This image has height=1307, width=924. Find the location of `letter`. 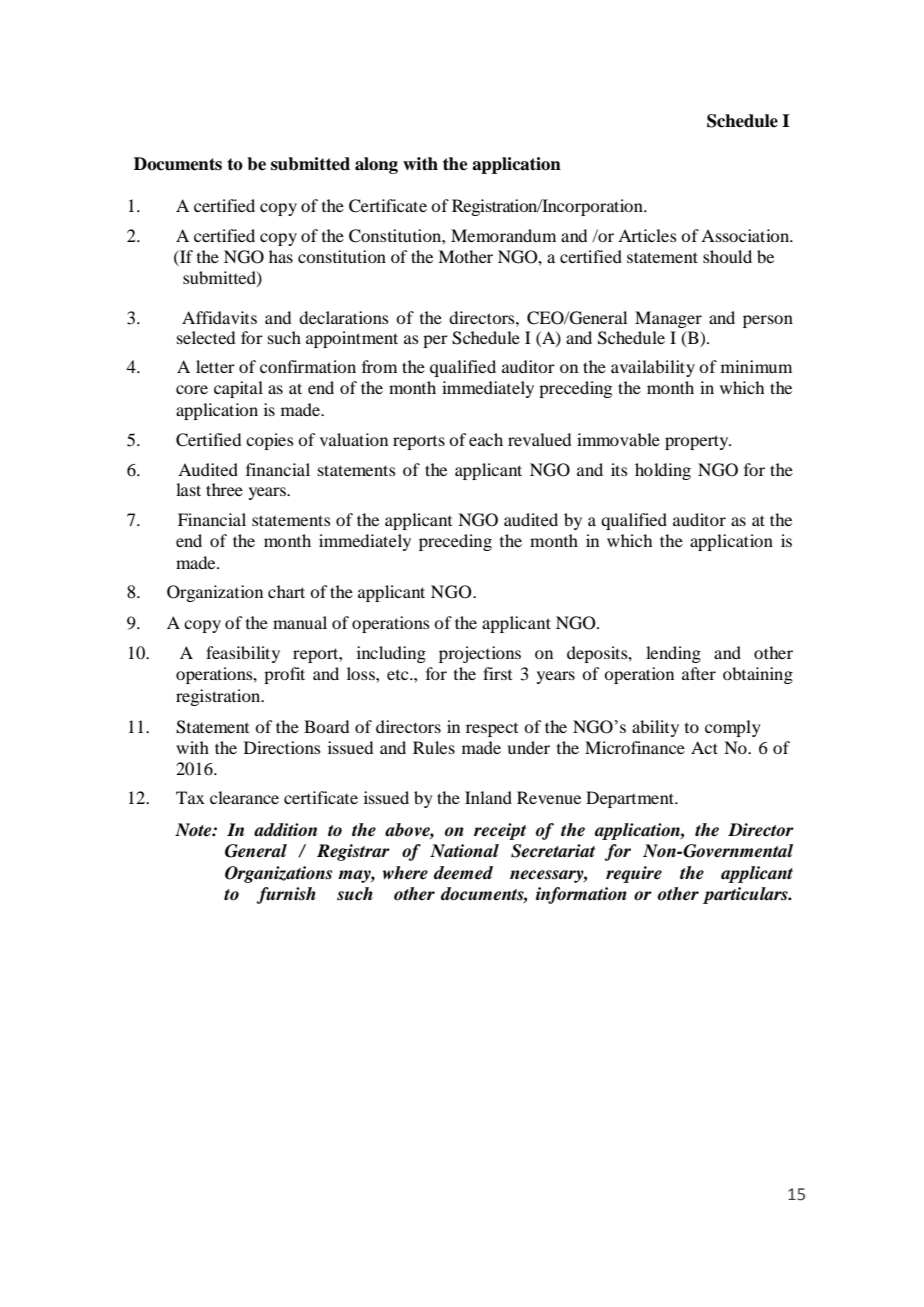

letter is located at coordinates (215, 366).
